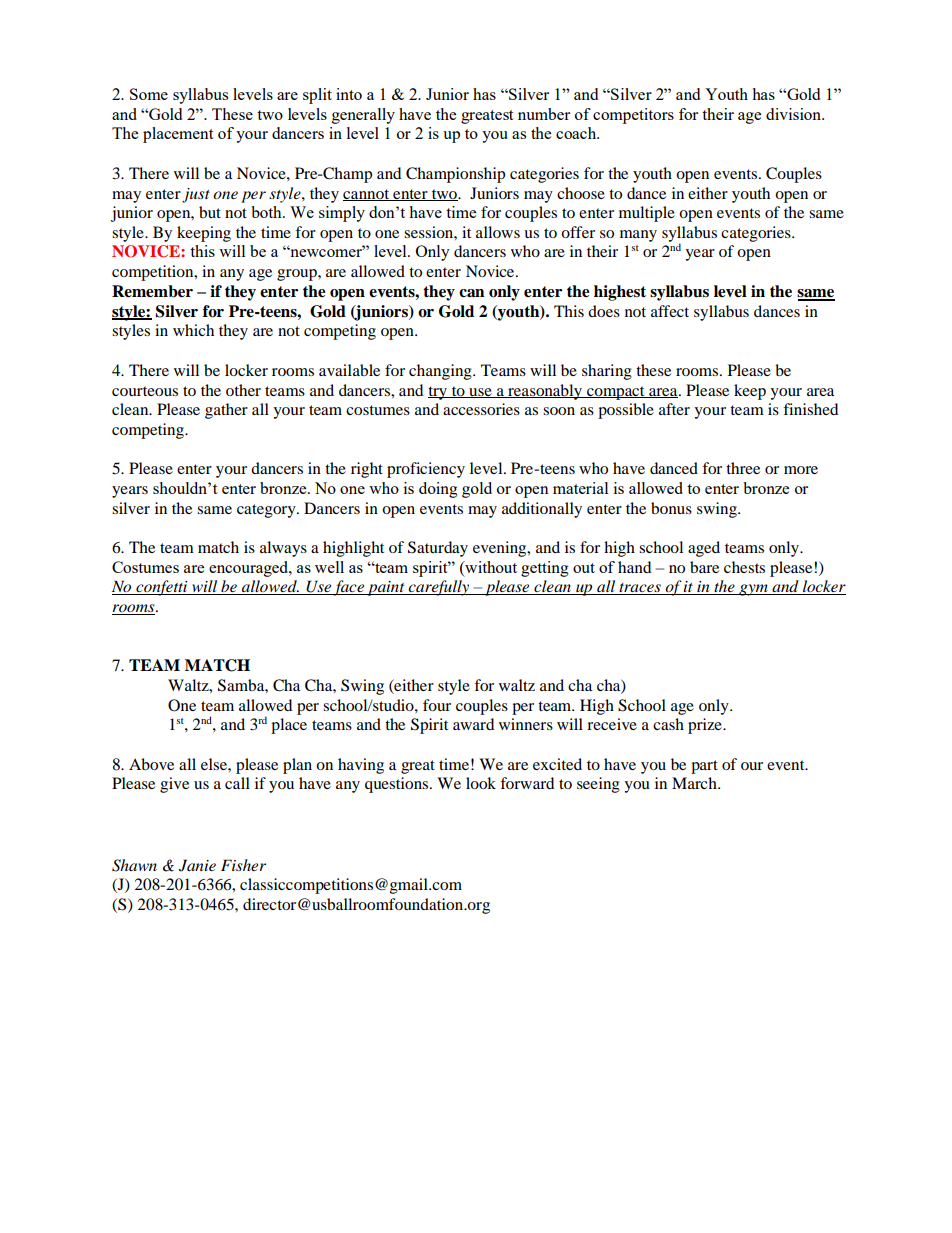  Describe the element at coordinates (794, 114) in the screenshot. I see `division` at that location.
